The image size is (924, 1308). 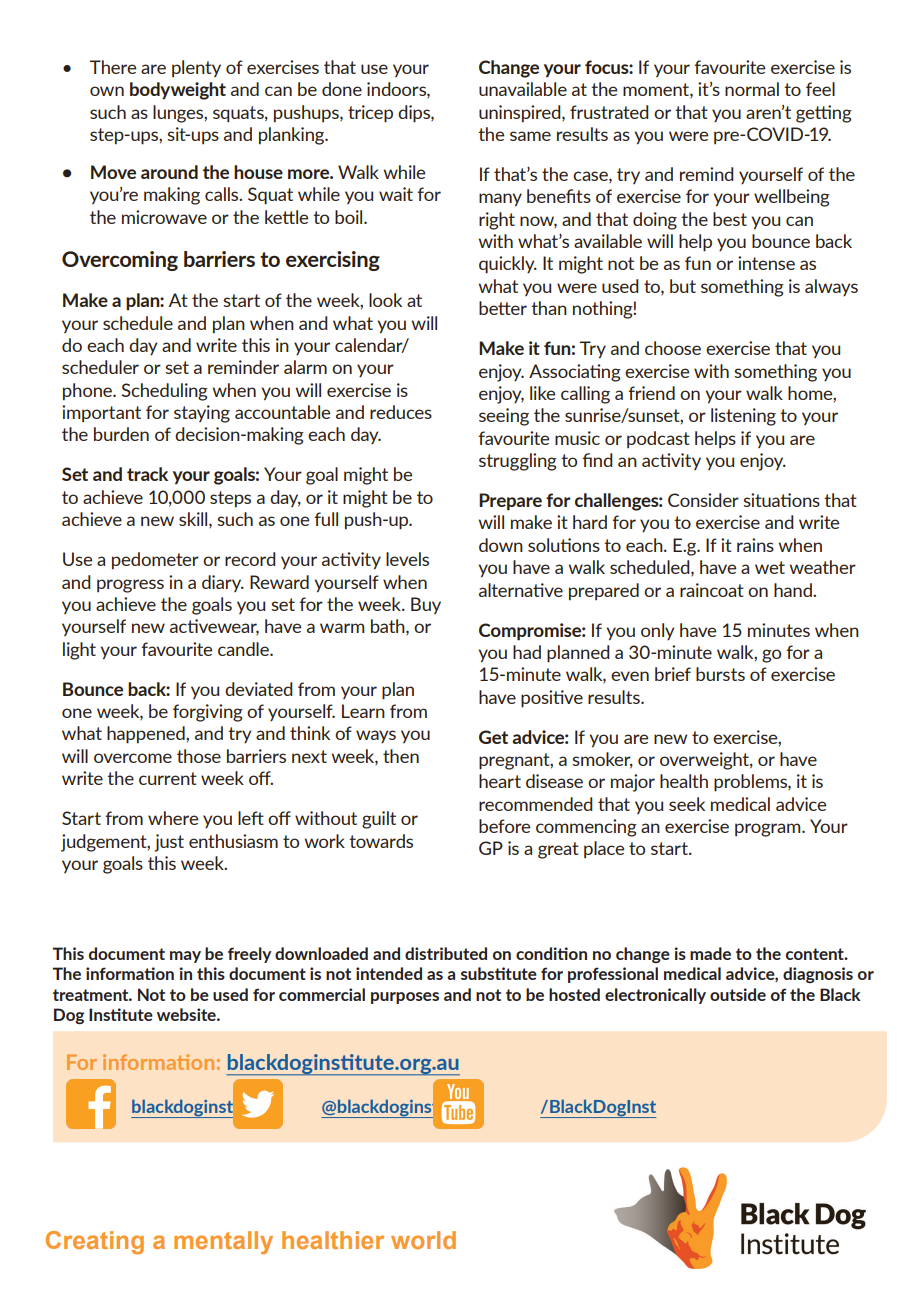 I want to click on bodyweight, so click(x=178, y=91).
